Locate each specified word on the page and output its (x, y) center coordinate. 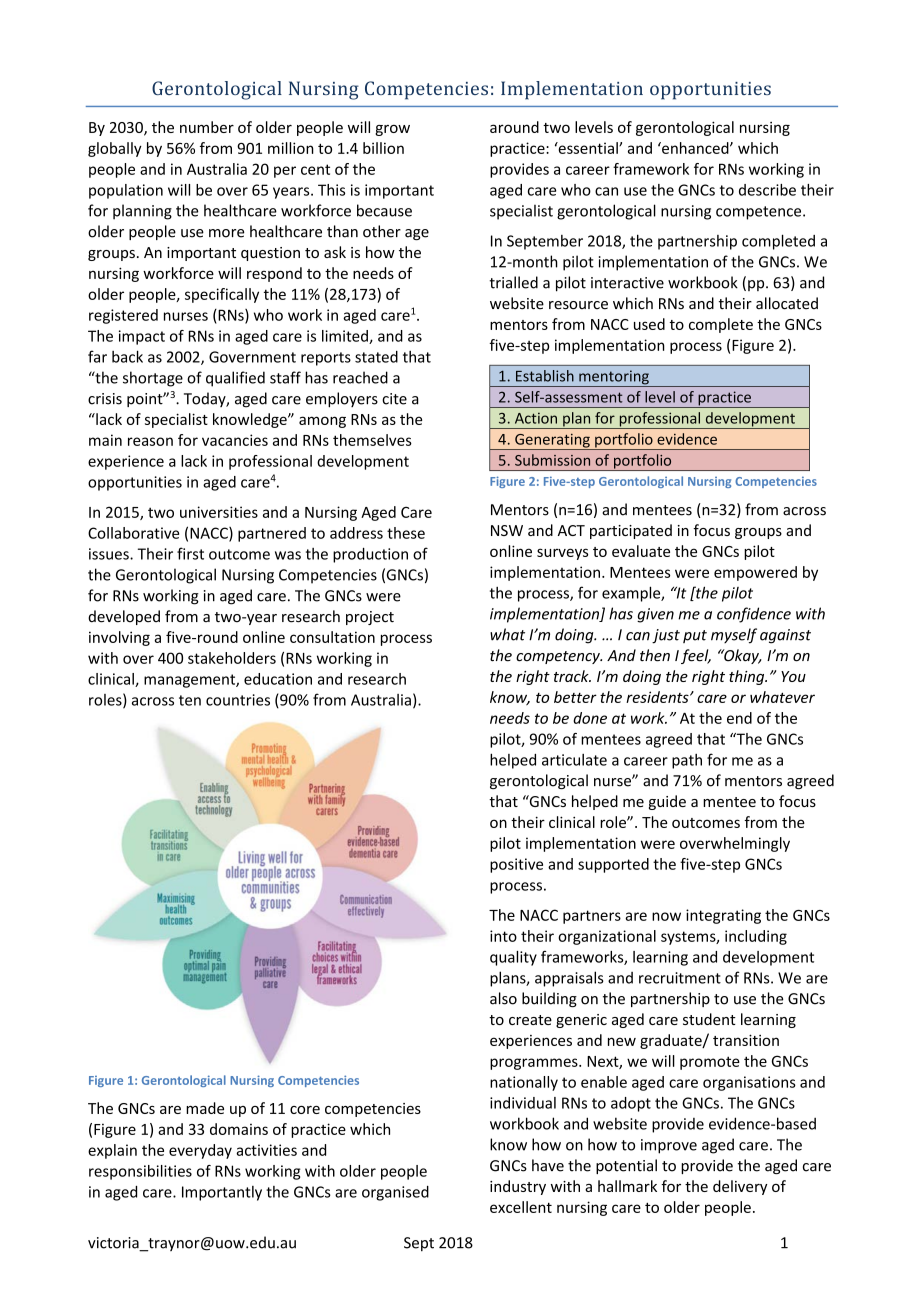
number (207, 127)
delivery (740, 1187)
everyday (200, 1151)
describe (767, 190)
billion (383, 148)
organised (395, 1193)
